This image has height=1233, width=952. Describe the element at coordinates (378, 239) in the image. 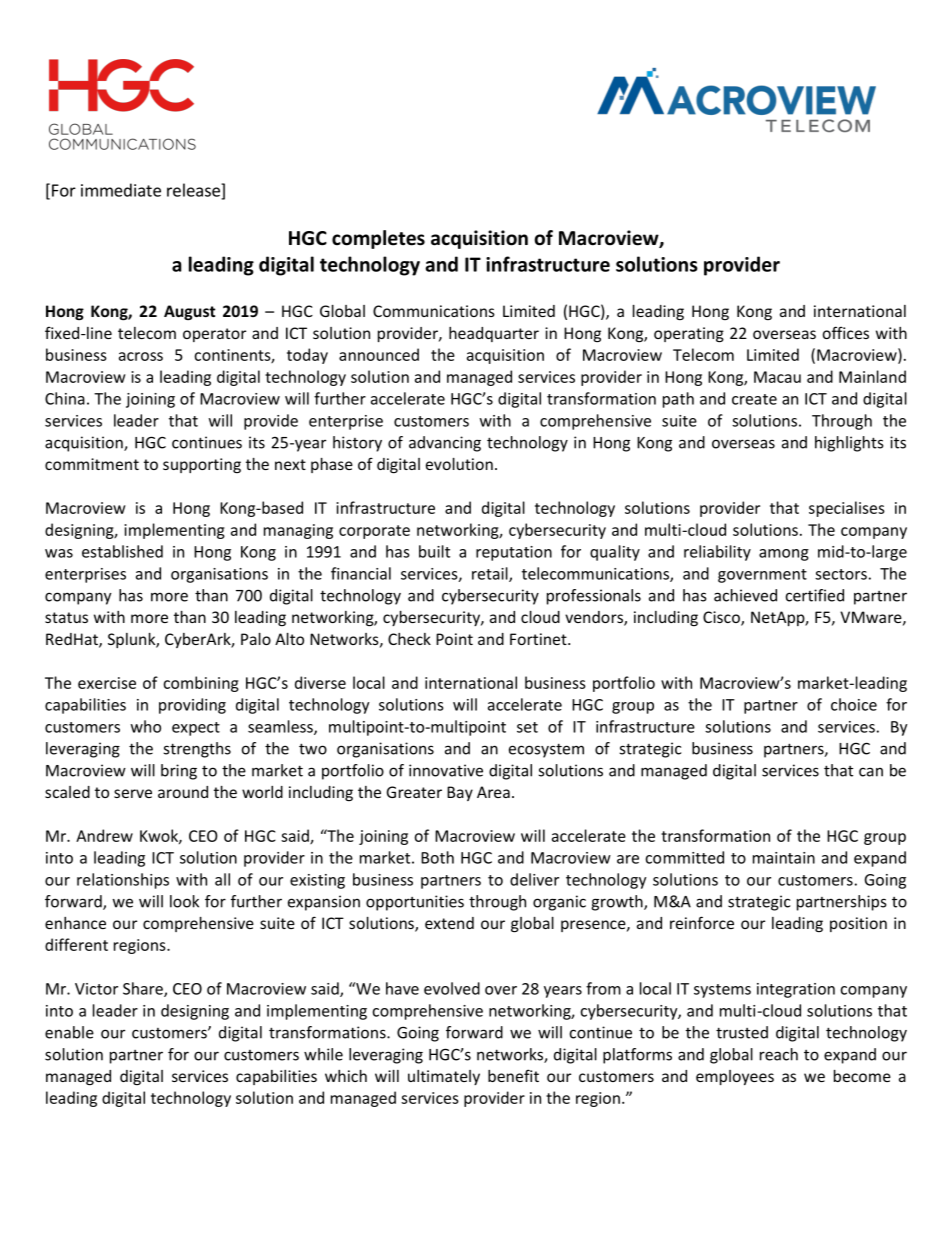

I see `completes` at that location.
